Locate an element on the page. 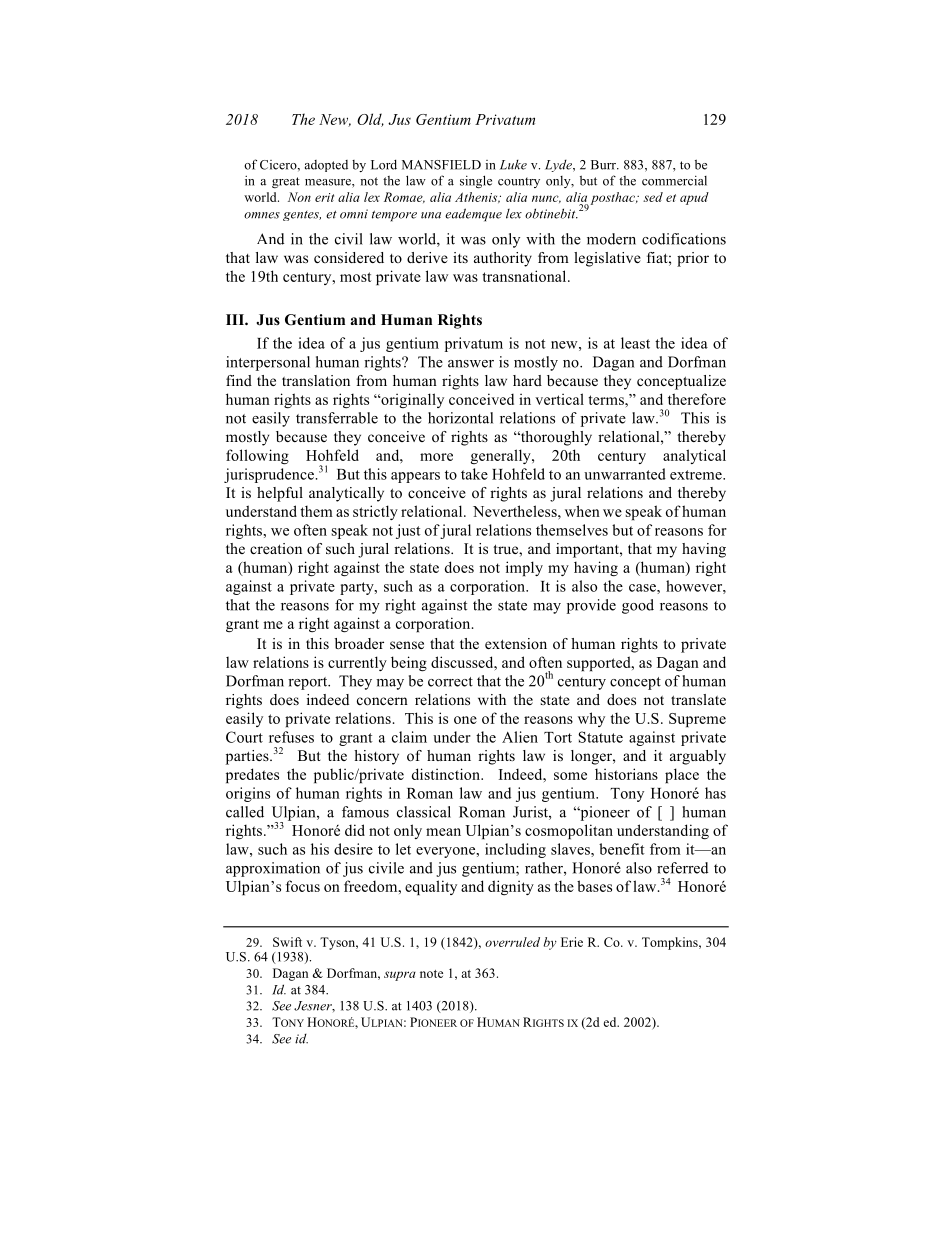  overruled is located at coordinates (512, 942).
